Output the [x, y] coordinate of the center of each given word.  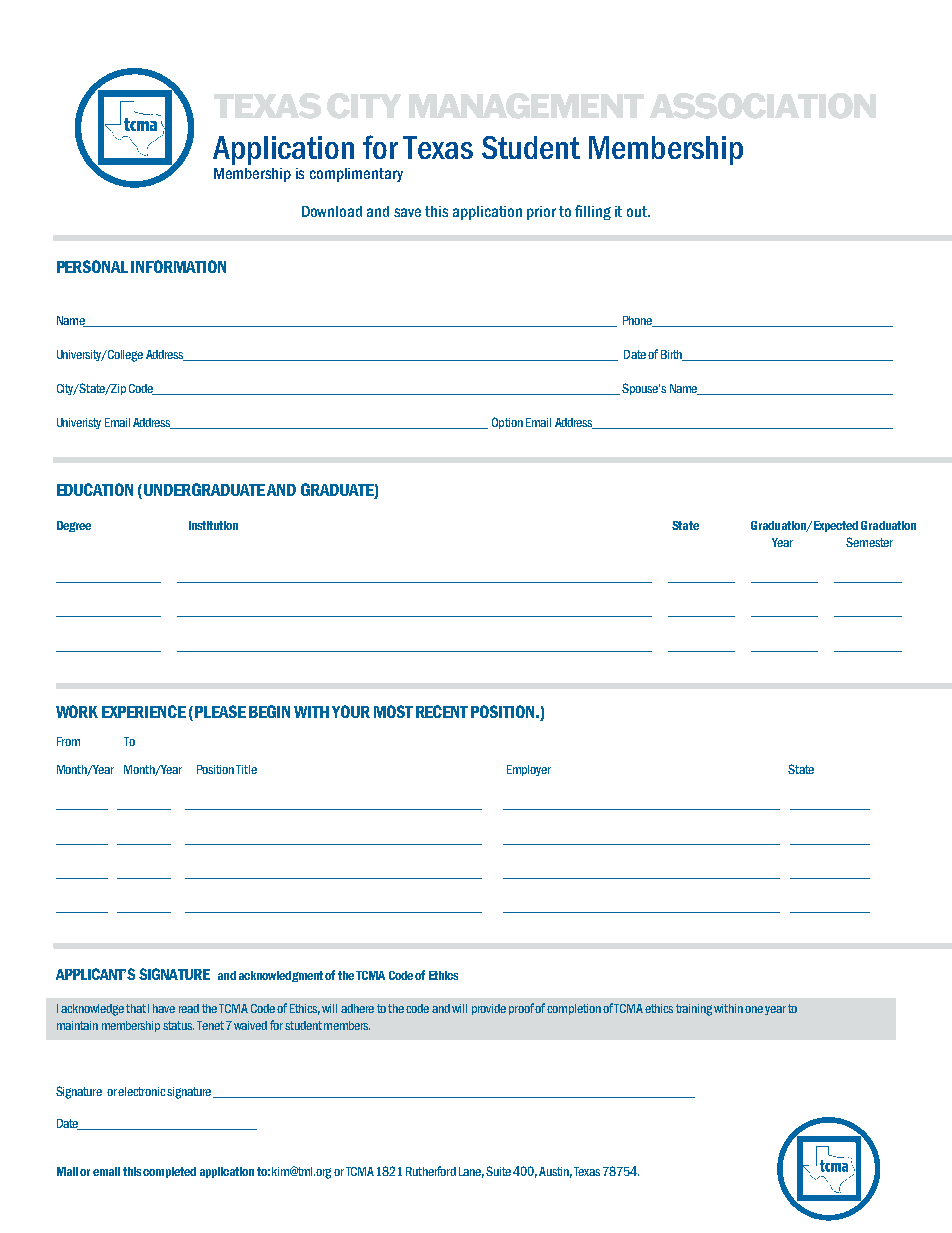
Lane [471, 1172]
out [638, 211]
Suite [498, 1171]
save [407, 212]
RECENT [442, 711]
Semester [869, 542]
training [694, 1010]
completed [169, 1172]
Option [507, 423]
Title [246, 769]
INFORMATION [178, 266]
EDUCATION [95, 489]
